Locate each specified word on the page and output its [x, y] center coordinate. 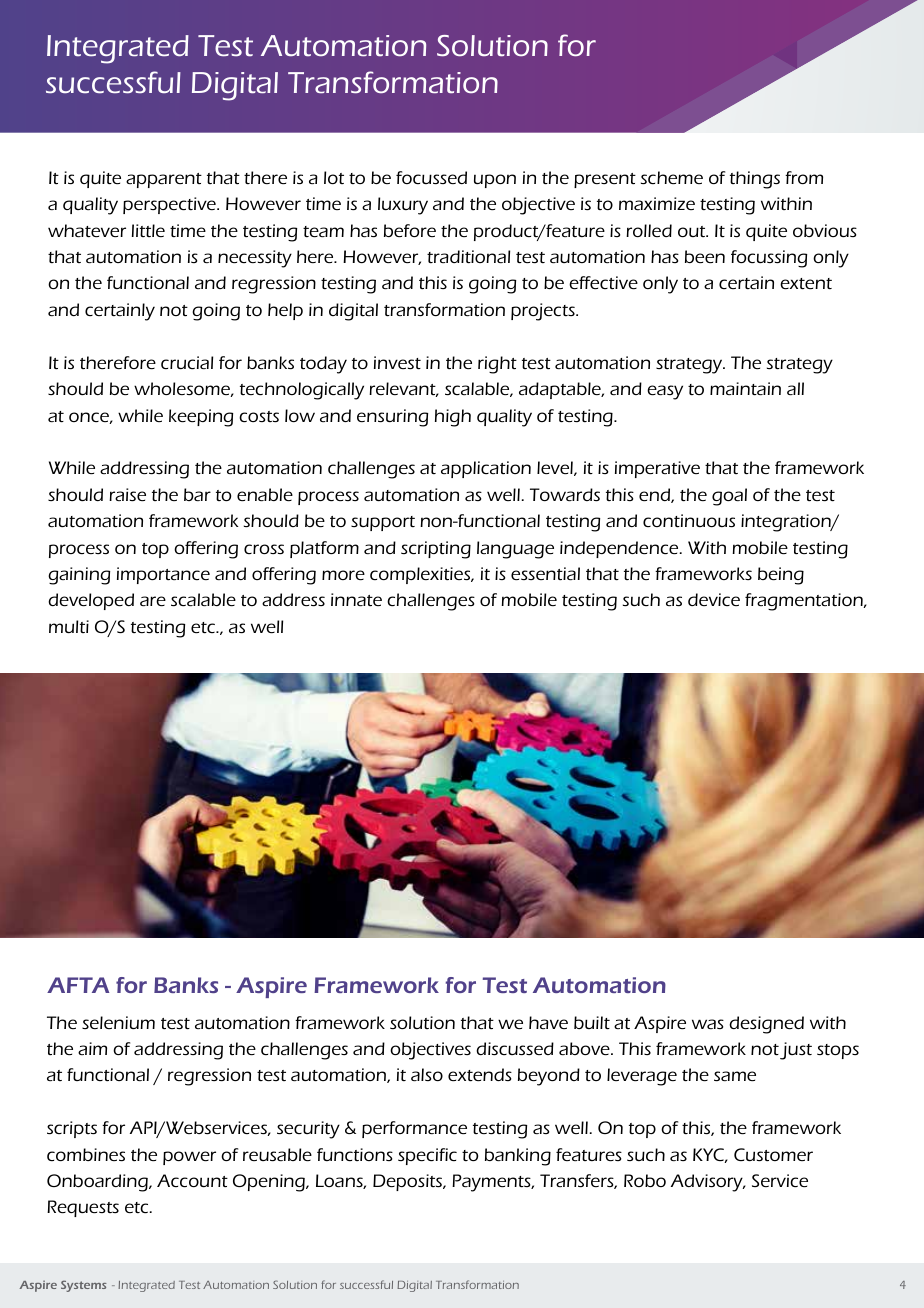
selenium [118, 1022]
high [453, 418]
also [427, 1074]
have [548, 1022]
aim [92, 1048]
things [755, 180]
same [735, 1076]
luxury [403, 206]
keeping [201, 418]
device [714, 599]
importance [163, 575]
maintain [745, 388]
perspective [170, 205]
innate [356, 599]
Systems [84, 1286]
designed [766, 1025]
